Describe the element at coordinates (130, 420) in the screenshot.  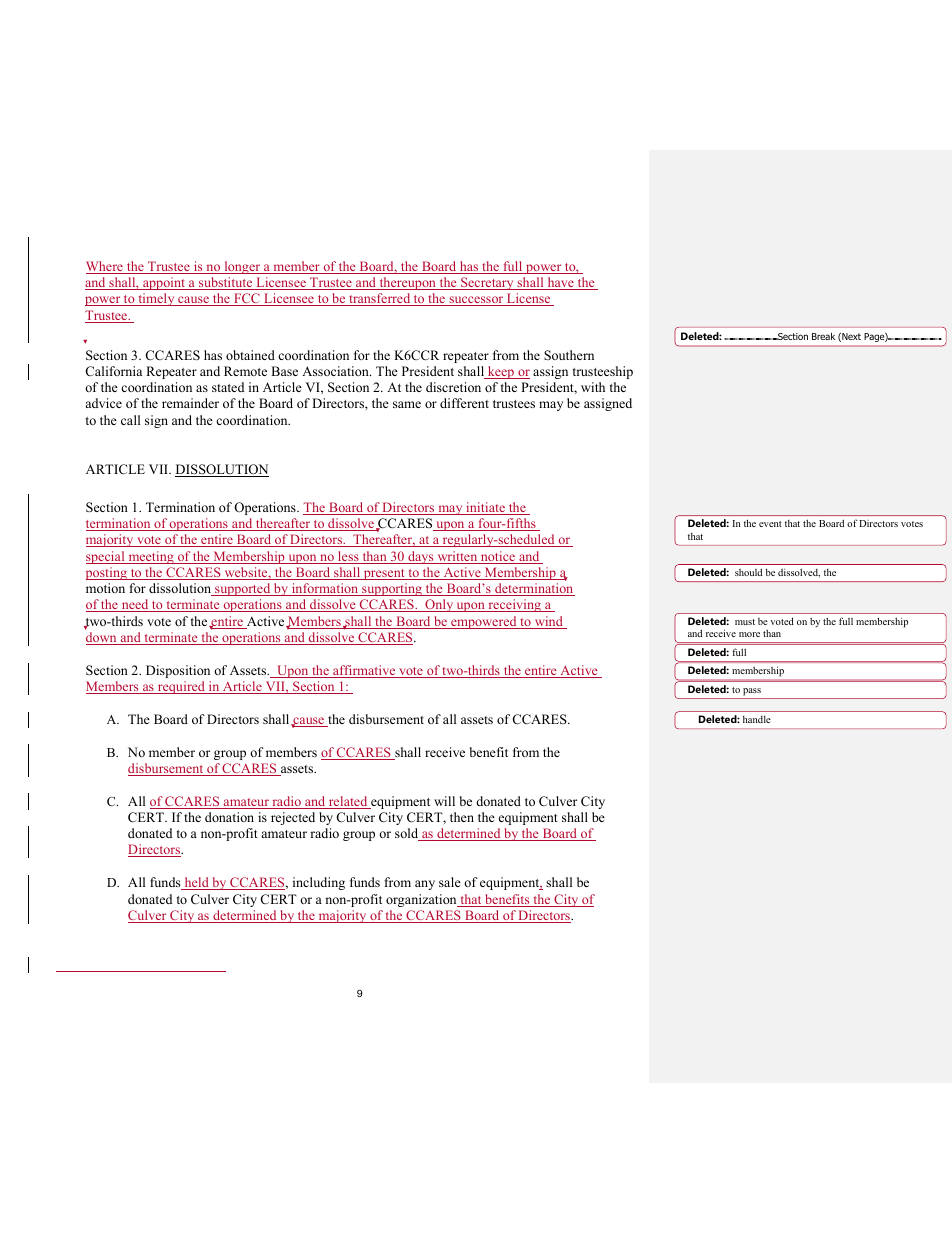
I see `call` at that location.
